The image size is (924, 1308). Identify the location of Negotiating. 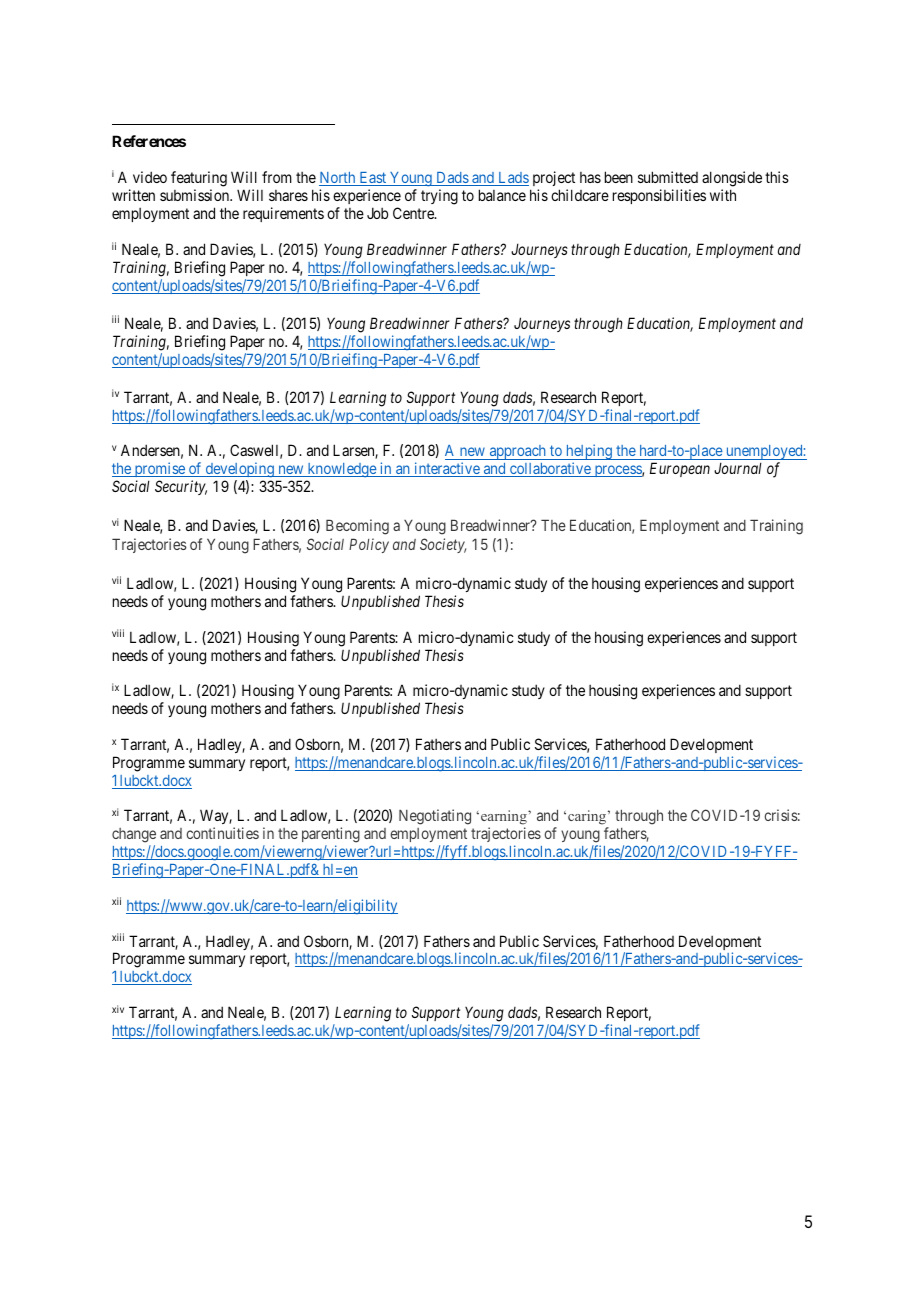
(435, 817).
